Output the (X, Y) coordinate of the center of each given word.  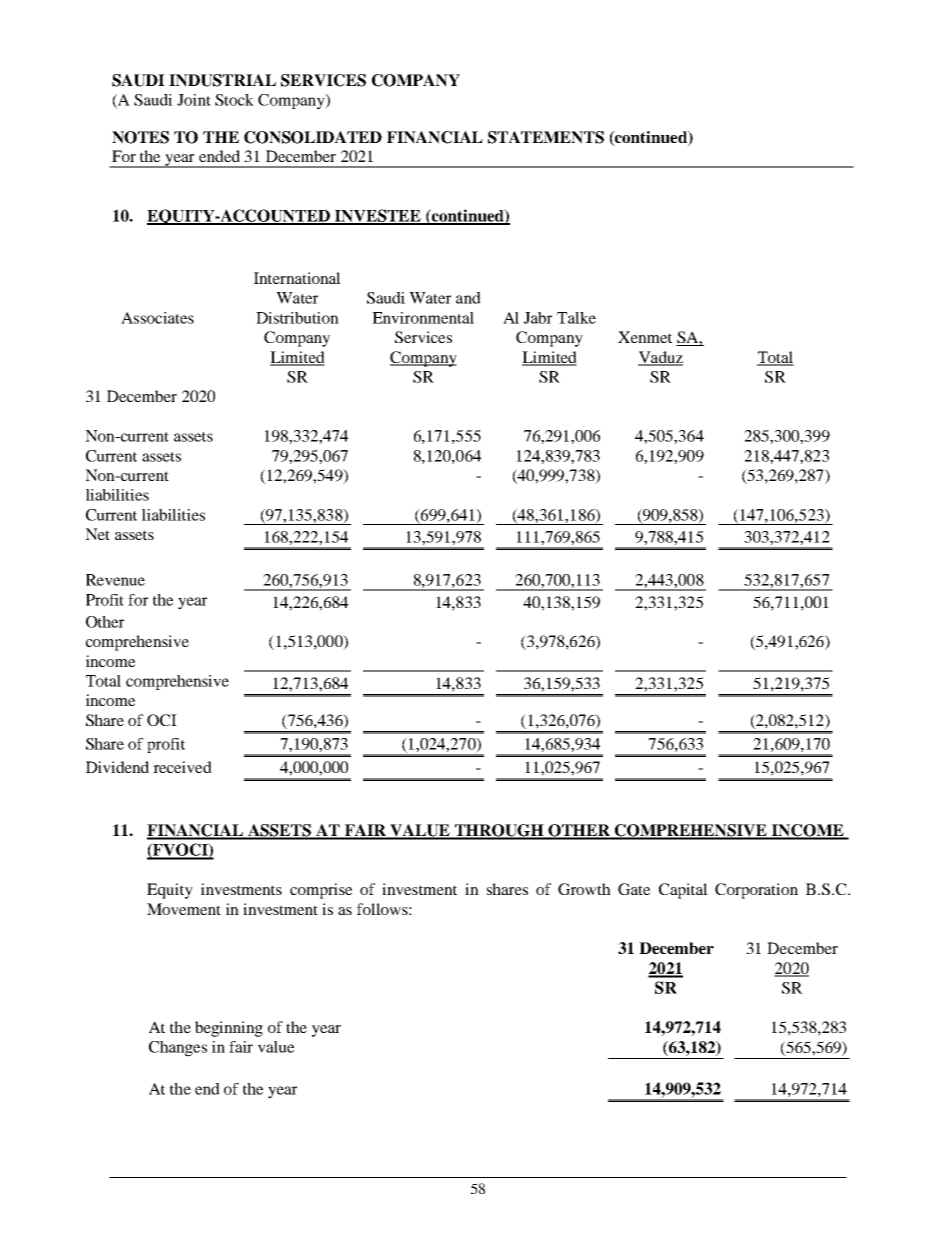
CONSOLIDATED (313, 137)
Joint (194, 100)
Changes (178, 1049)
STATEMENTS (546, 137)
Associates (157, 318)
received (182, 767)
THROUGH (499, 831)
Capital (683, 891)
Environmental (423, 318)
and (468, 298)
